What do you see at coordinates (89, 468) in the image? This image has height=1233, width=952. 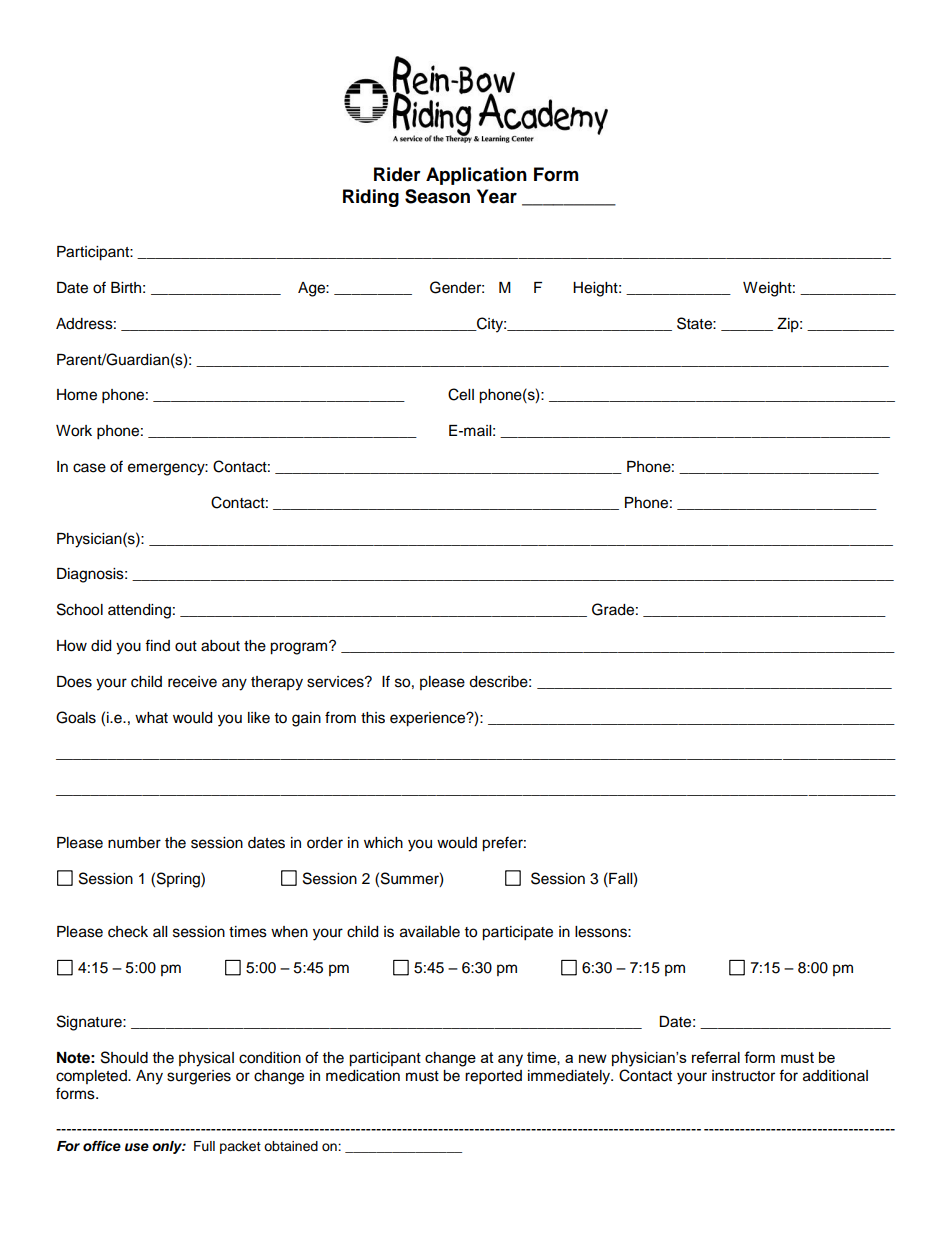 I see `case` at bounding box center [89, 468].
